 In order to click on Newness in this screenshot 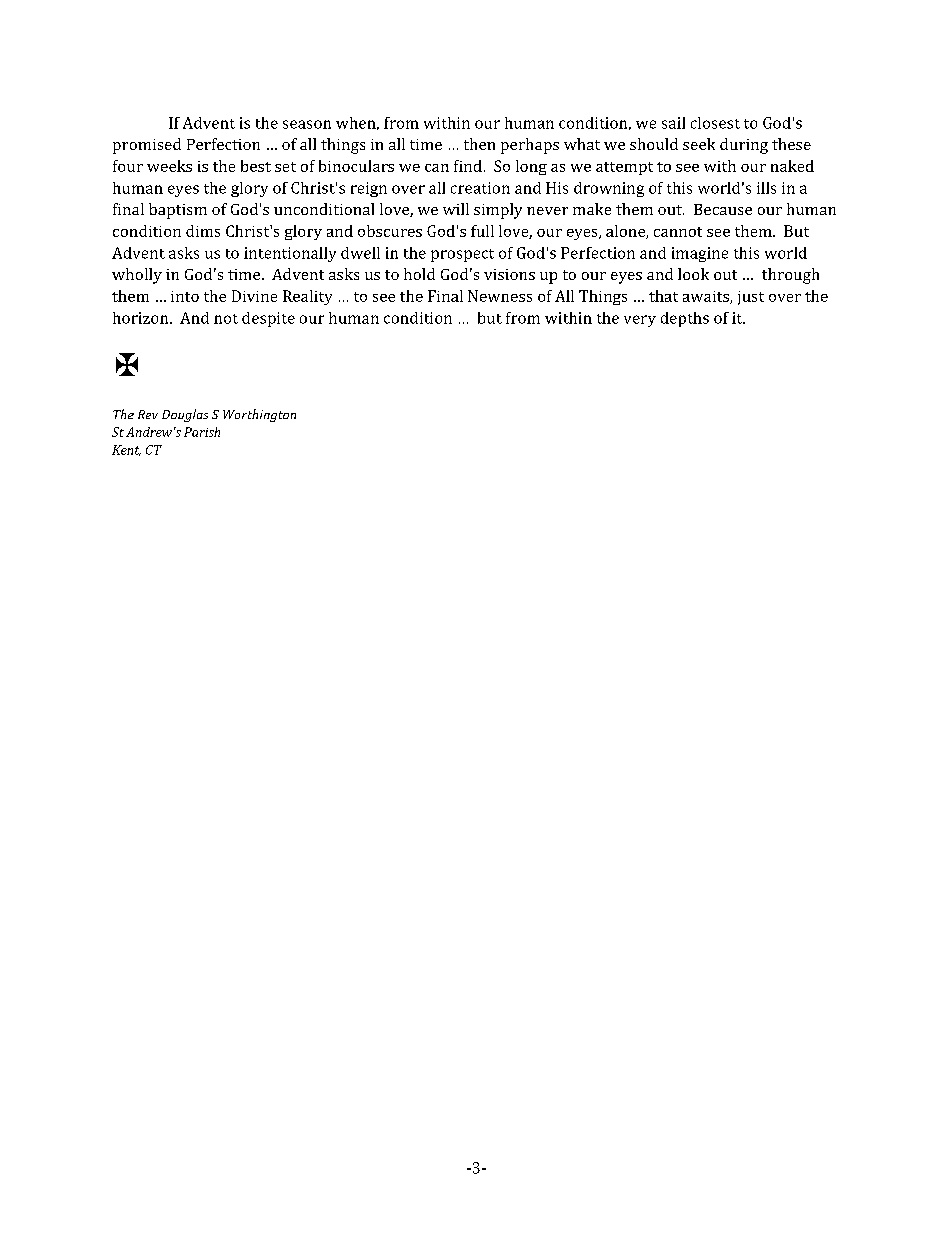, I will do `click(500, 296)`.
